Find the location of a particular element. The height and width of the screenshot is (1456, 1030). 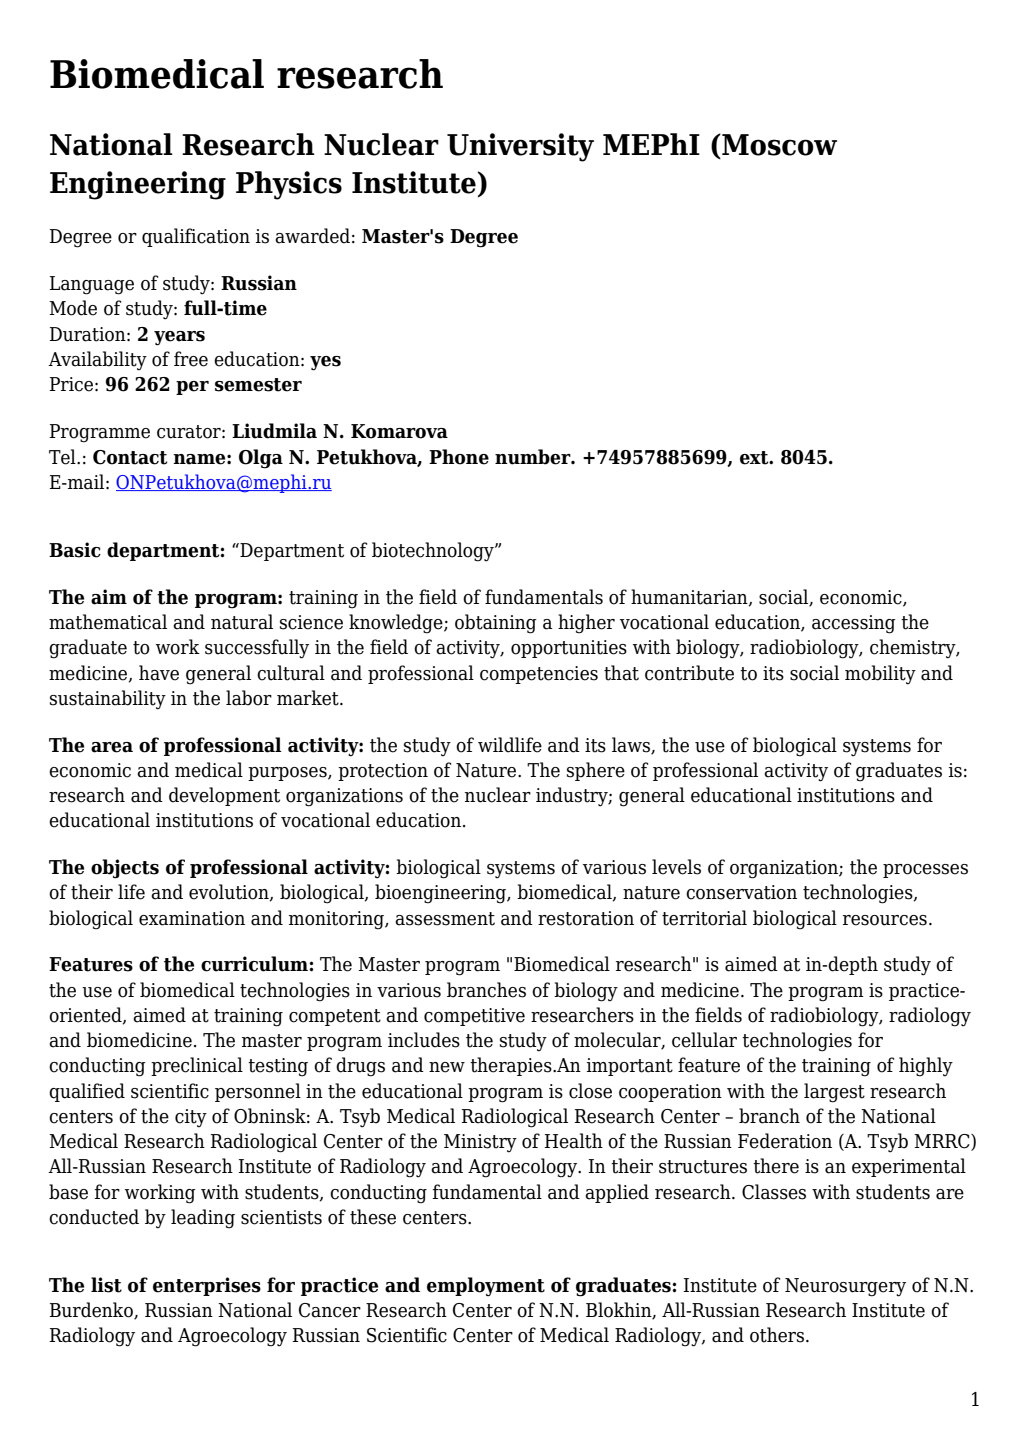

University is located at coordinates (520, 147).
